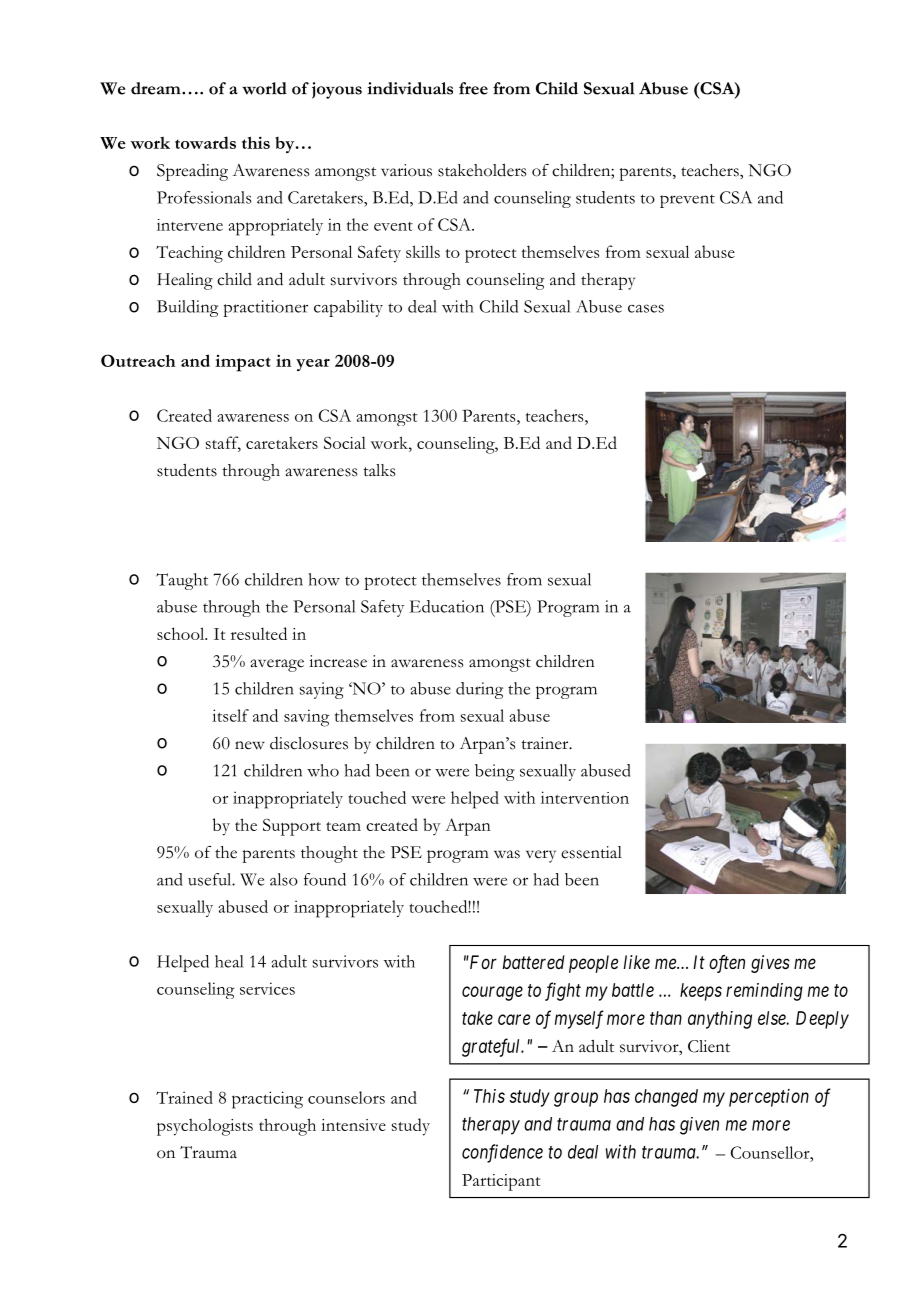  Describe the element at coordinates (267, 988) in the page. I see `services` at that location.
